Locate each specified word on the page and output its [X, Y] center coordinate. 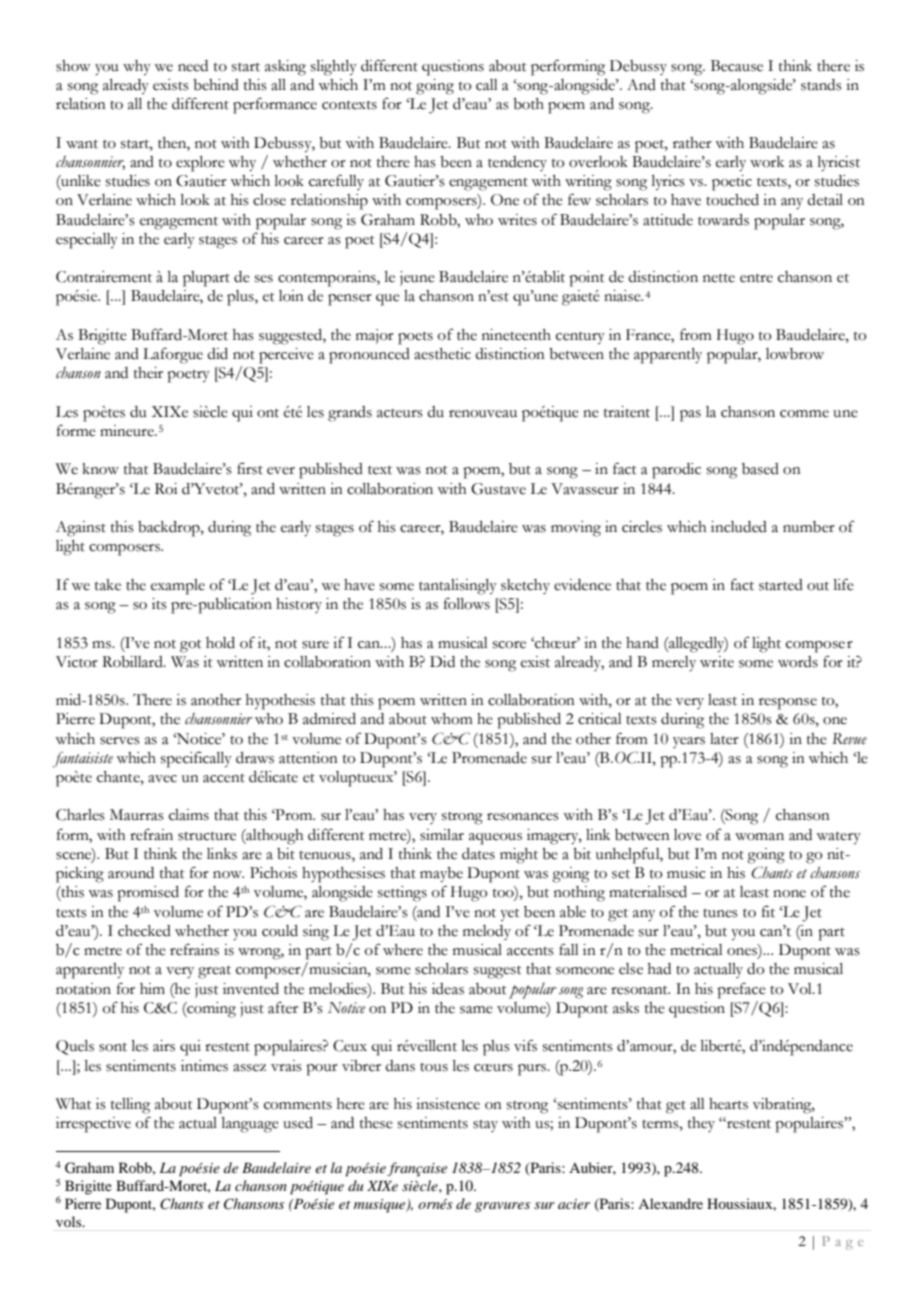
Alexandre [670, 1203]
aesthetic [442, 354]
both [528, 104]
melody [487, 932]
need [193, 66]
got [190, 646]
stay [485, 1126]
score [509, 645]
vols [70, 1221]
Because [737, 66]
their [148, 373]
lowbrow [795, 354]
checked [144, 931]
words [798, 662]
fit [768, 912]
